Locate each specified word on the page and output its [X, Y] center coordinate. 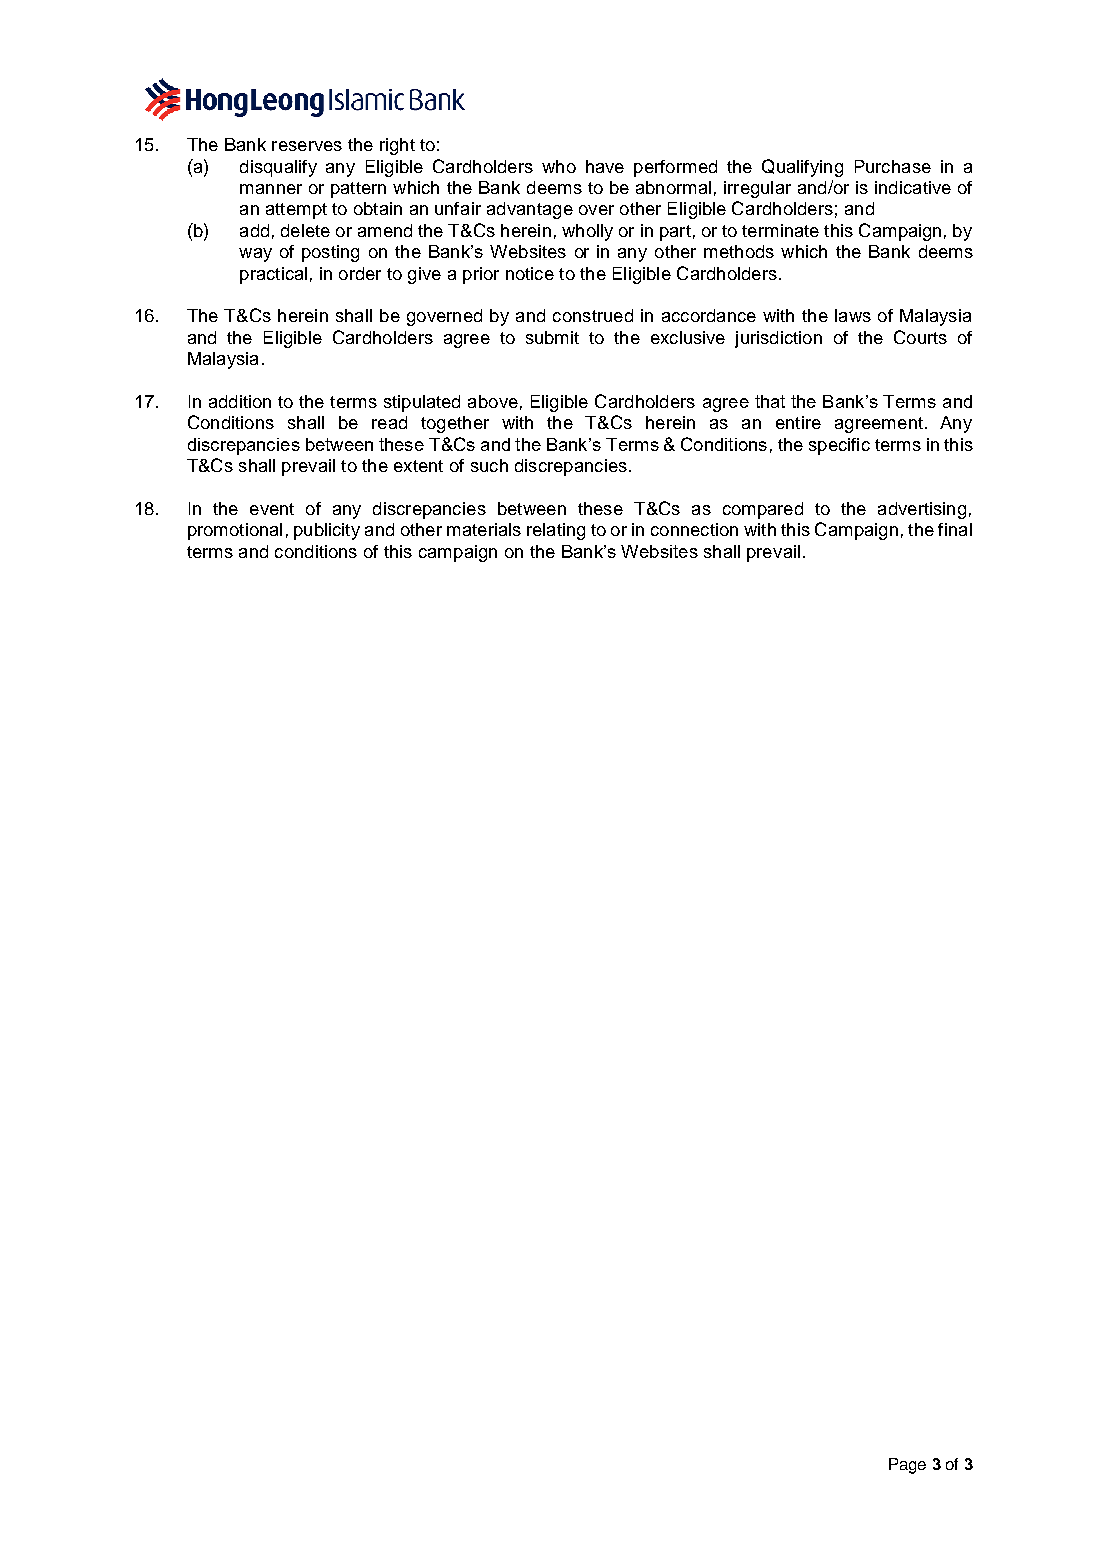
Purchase [893, 166]
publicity [327, 531]
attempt [296, 211]
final [955, 529]
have [605, 166]
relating [556, 531]
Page [907, 1466]
